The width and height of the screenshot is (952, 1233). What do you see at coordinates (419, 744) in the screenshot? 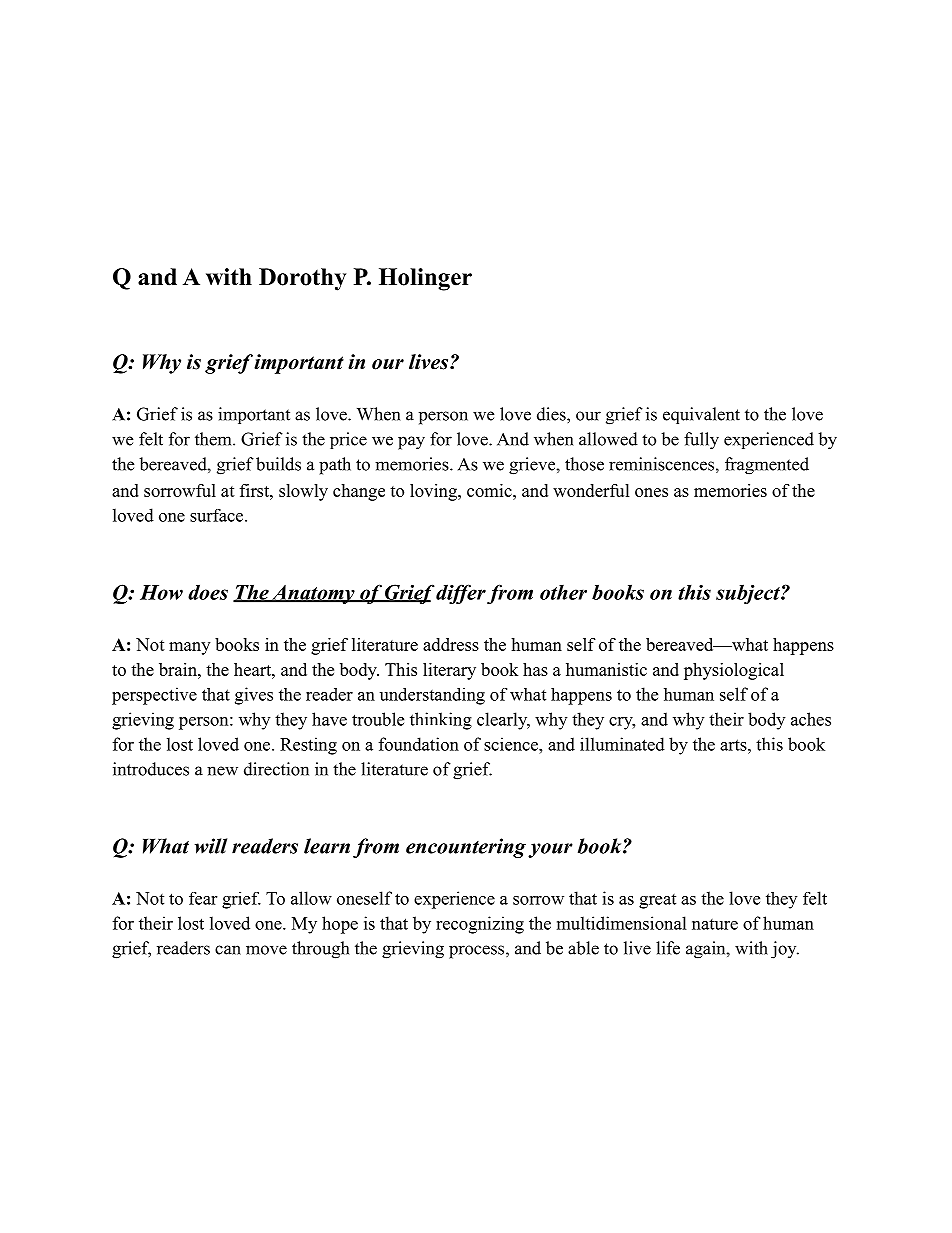
I see `foundation` at bounding box center [419, 744].
